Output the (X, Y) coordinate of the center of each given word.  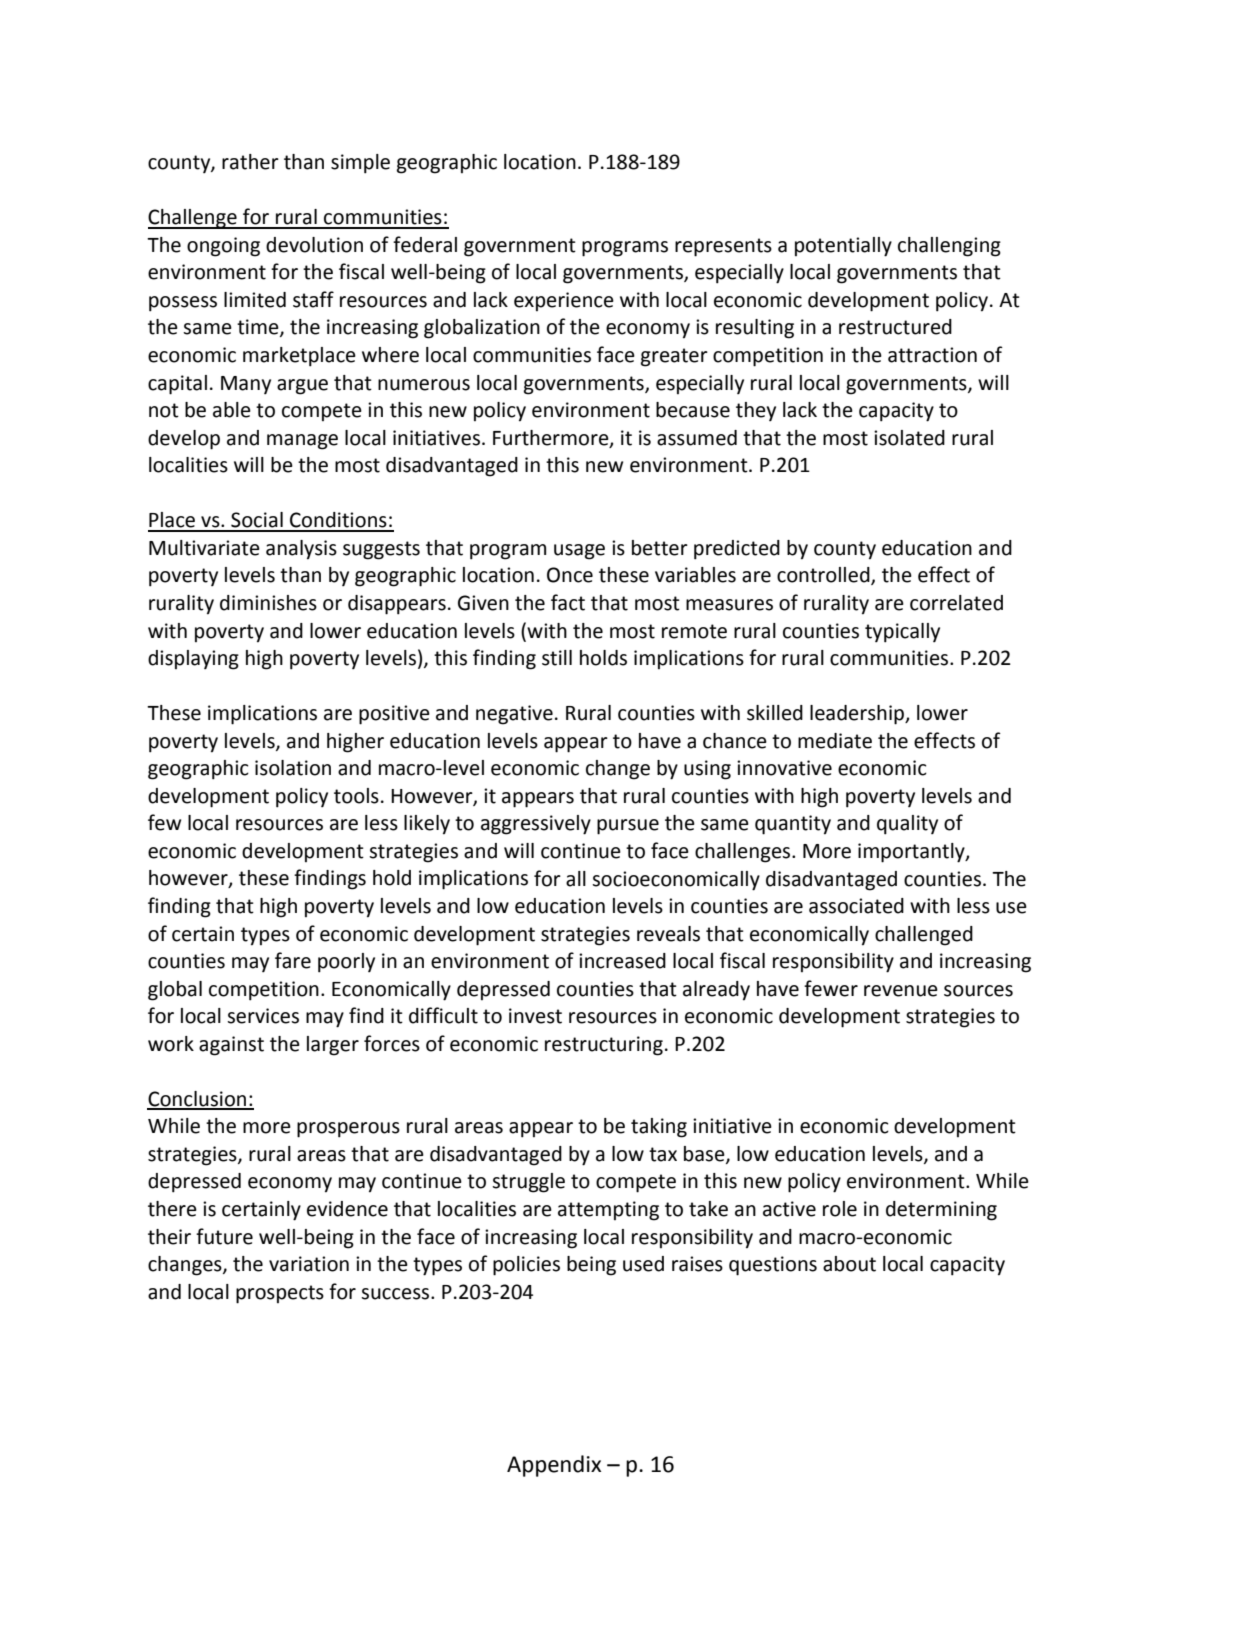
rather (250, 162)
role (840, 1209)
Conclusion (198, 1100)
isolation (293, 768)
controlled (824, 576)
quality (907, 825)
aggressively (536, 825)
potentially (843, 247)
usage (579, 552)
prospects (280, 1294)
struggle (528, 1183)
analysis (301, 550)
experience (564, 301)
